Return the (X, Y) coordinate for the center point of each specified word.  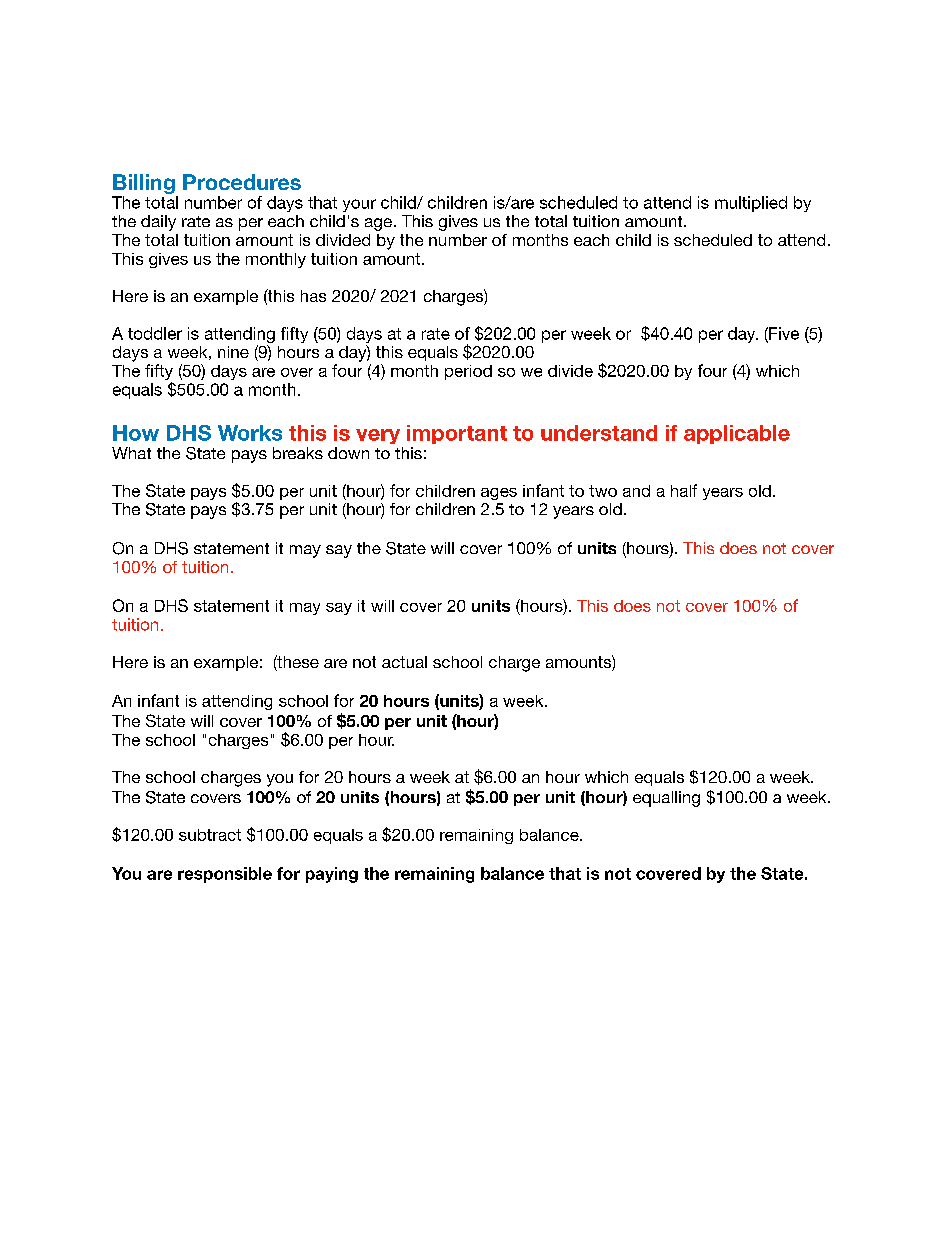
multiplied (751, 204)
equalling (666, 799)
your (359, 205)
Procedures (242, 182)
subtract (210, 835)
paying (332, 875)
